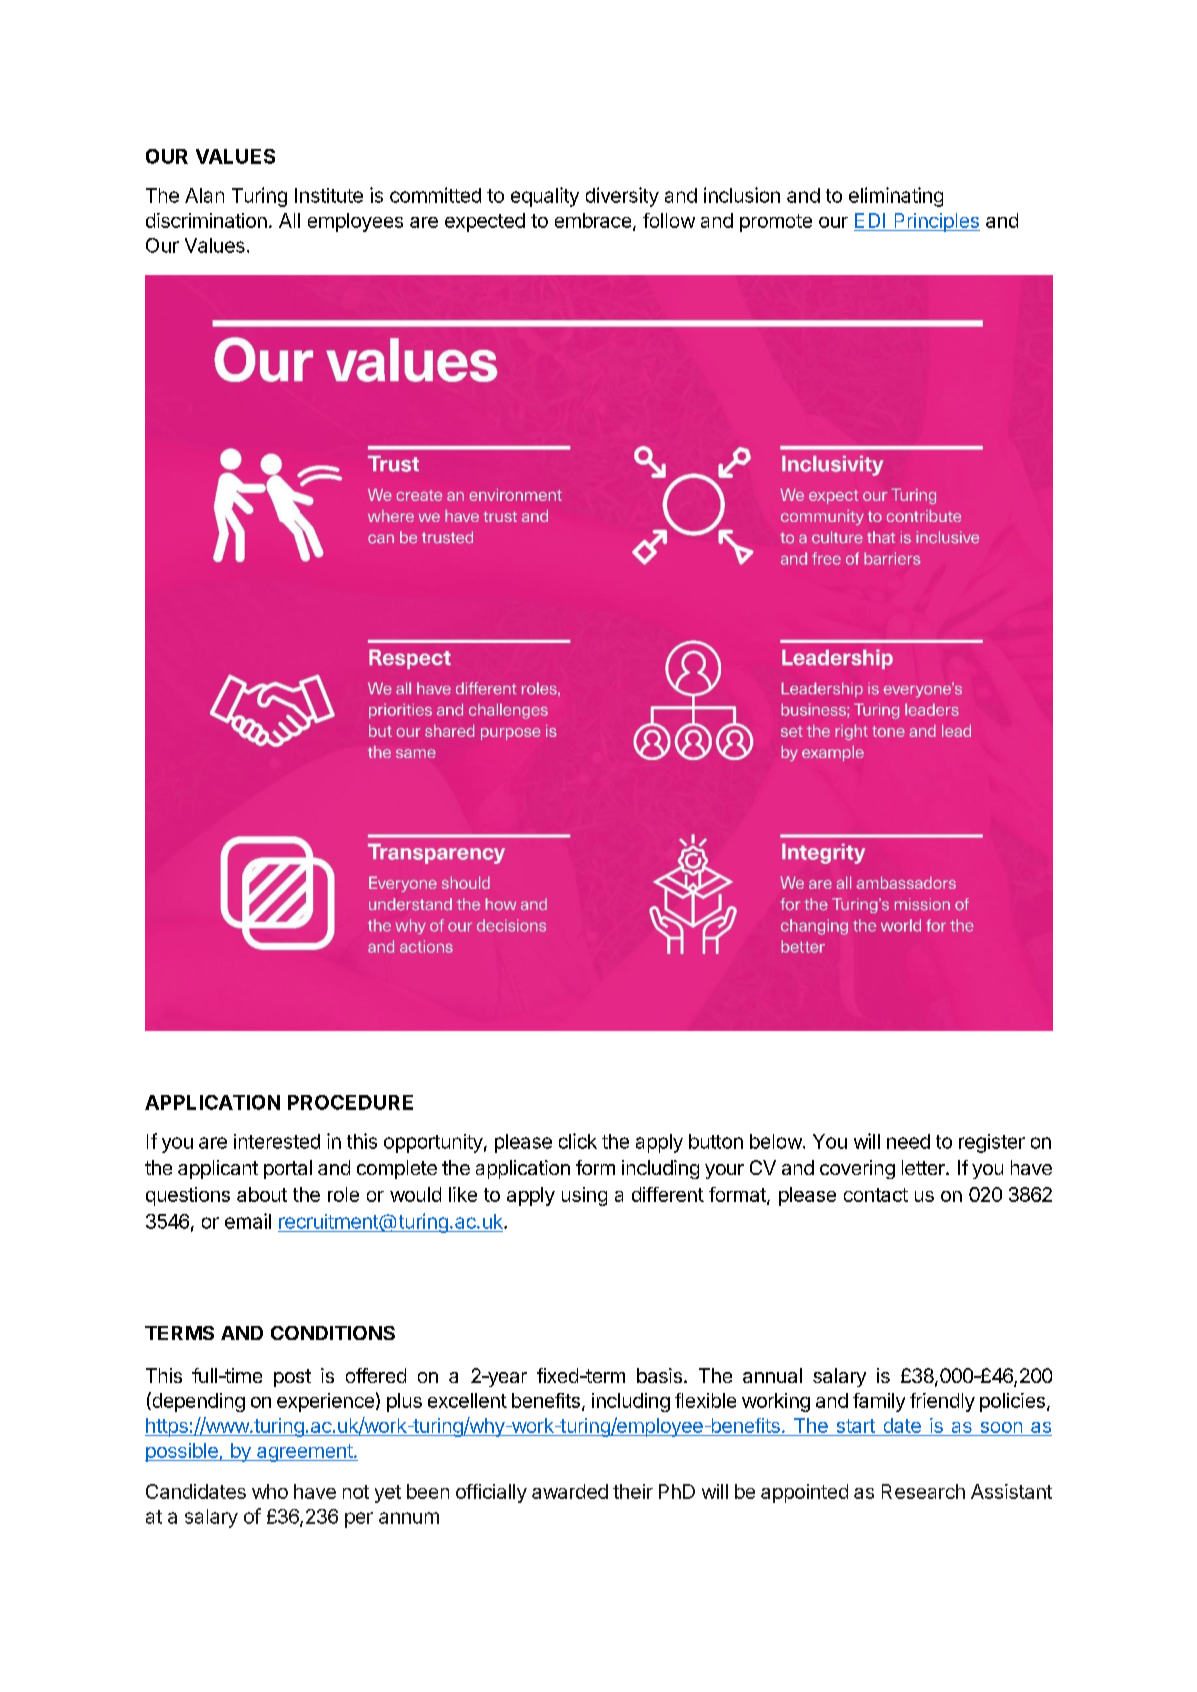 The height and width of the document is (1692, 1197). I want to click on Institute, so click(329, 195).
